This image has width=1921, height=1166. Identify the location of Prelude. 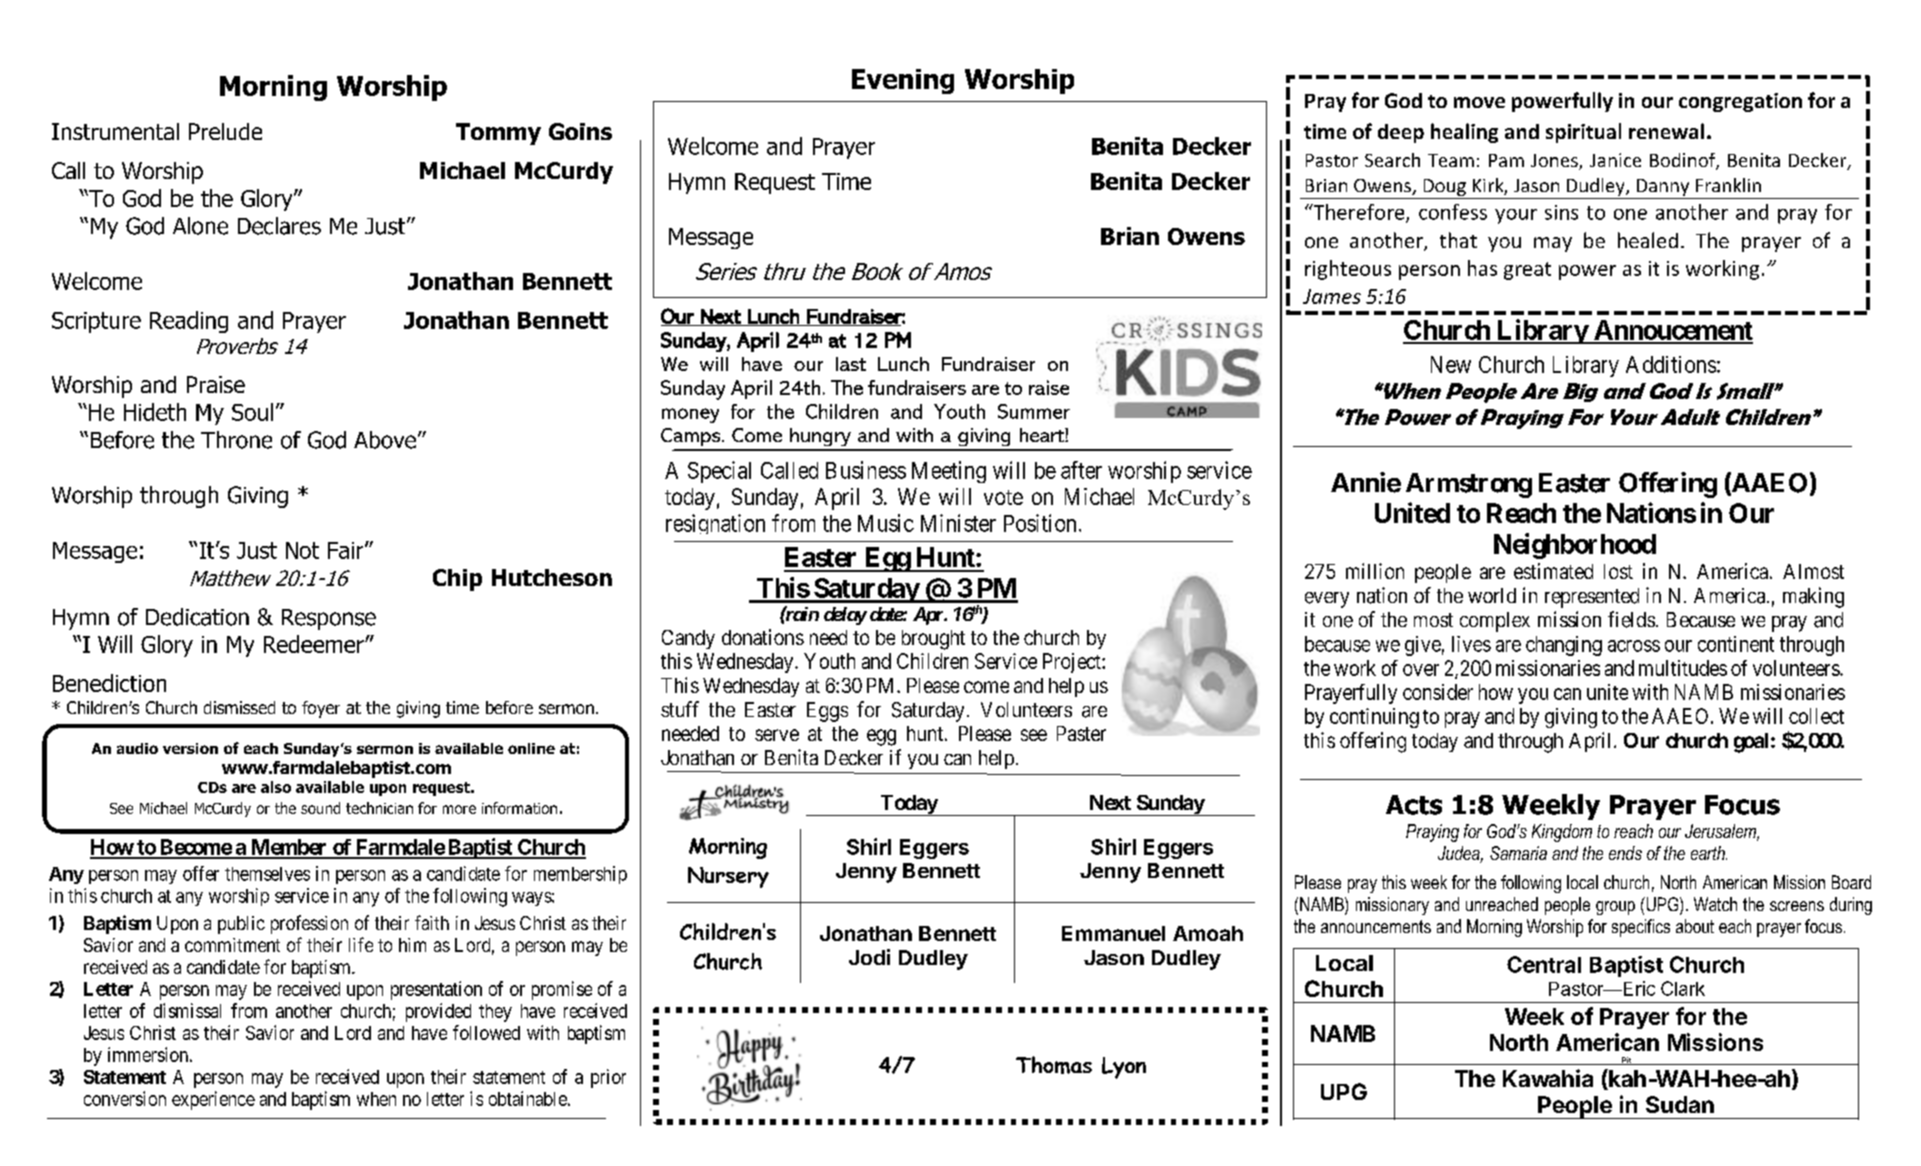
(225, 131).
